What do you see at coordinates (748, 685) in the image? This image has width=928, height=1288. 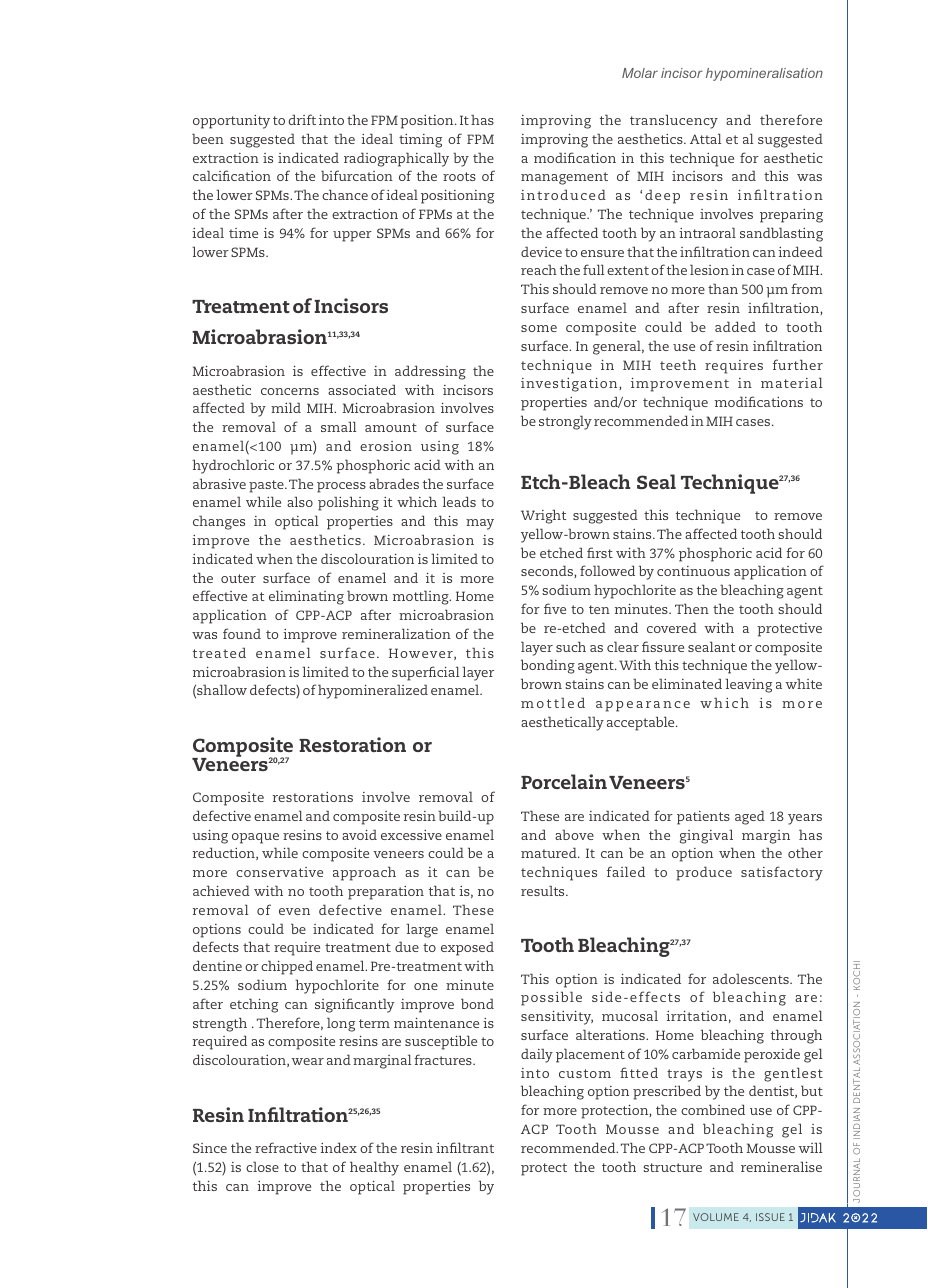 I see `leaving` at bounding box center [748, 685].
